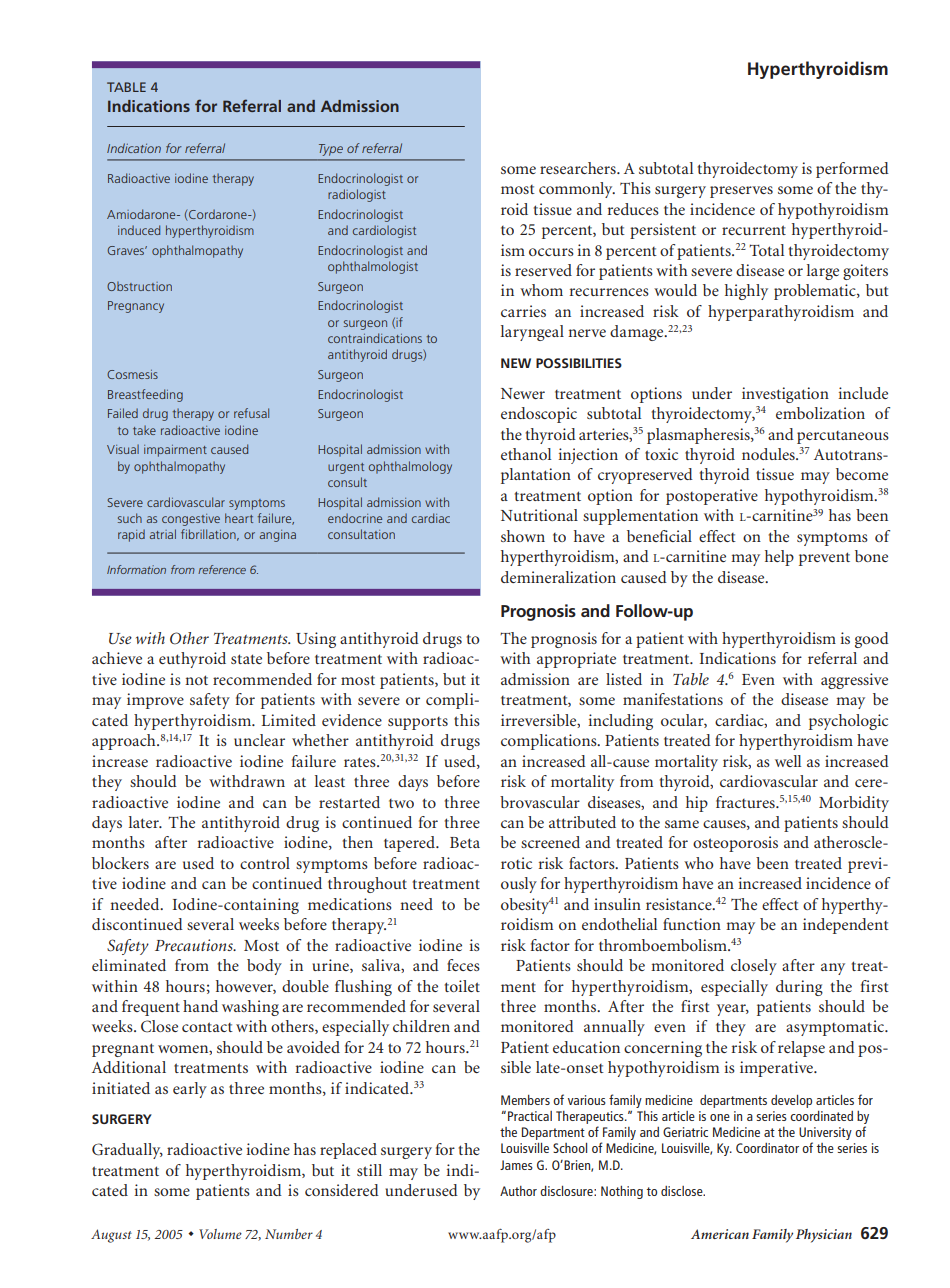  Describe the element at coordinates (785, 395) in the screenshot. I see `investigation` at that location.
